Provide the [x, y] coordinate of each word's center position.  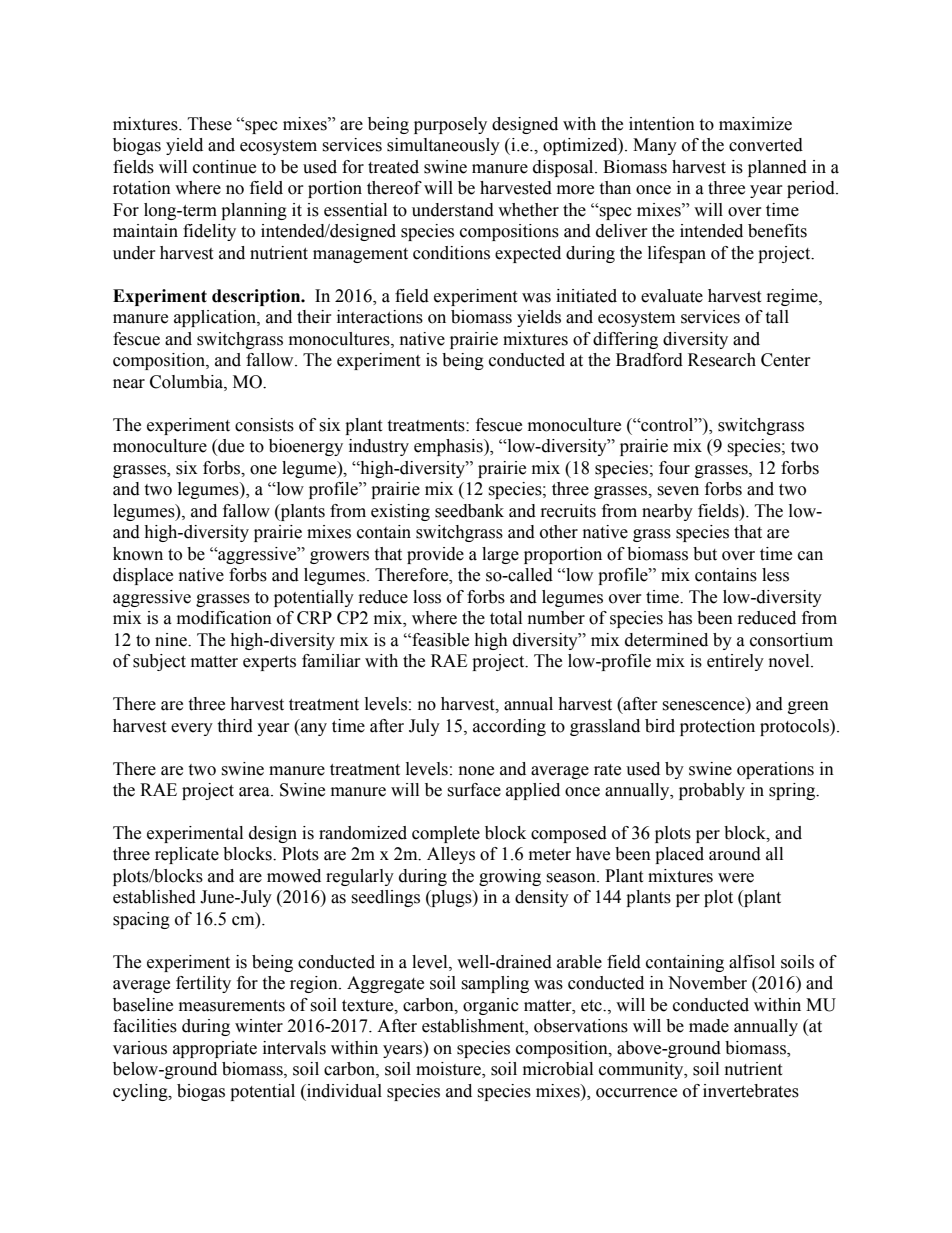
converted [766, 145]
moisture [449, 1070]
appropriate [215, 1049]
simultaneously [443, 146]
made [709, 1026]
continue [224, 167]
